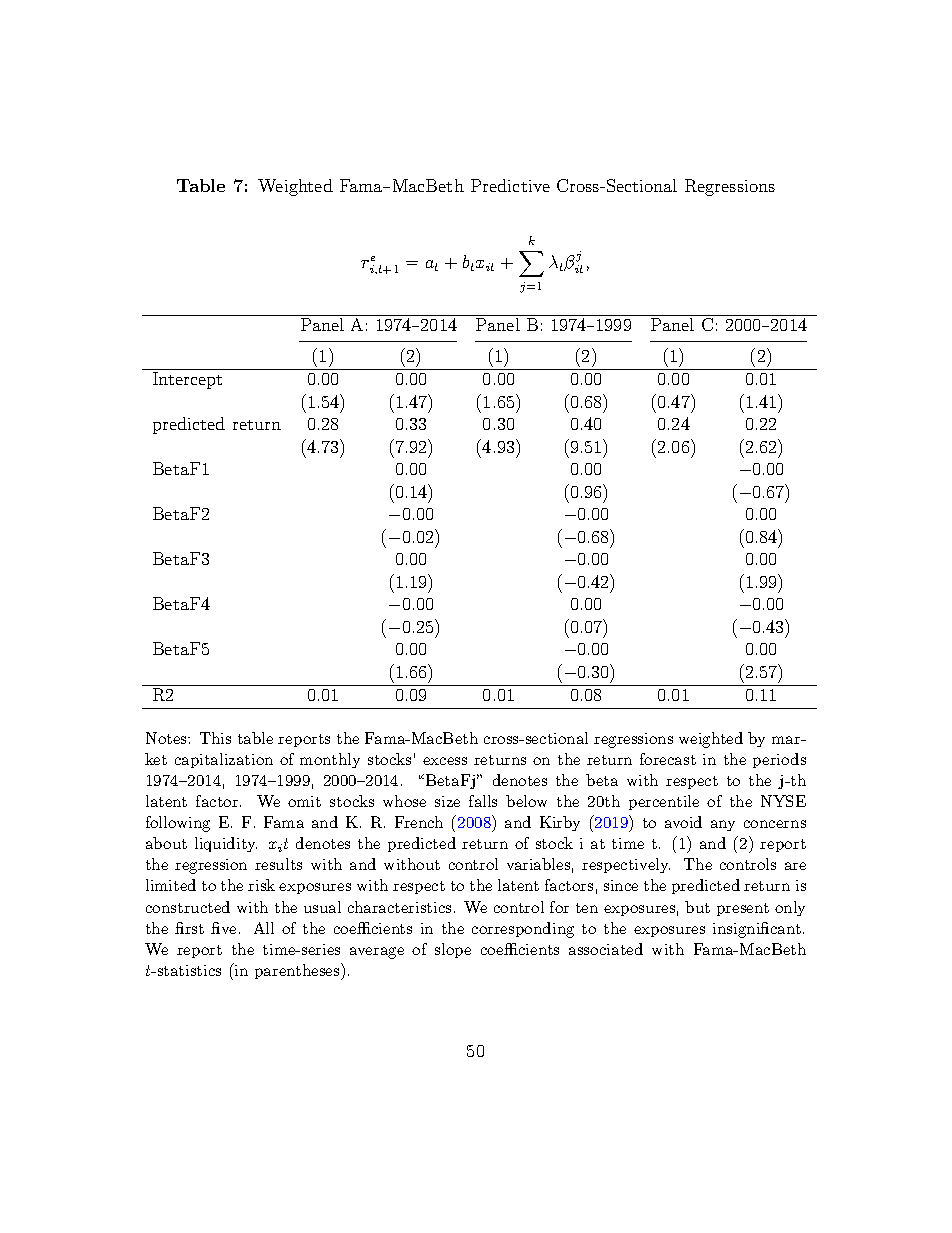 The image size is (952, 1233). What do you see at coordinates (445, 761) in the screenshot?
I see `excess` at bounding box center [445, 761].
